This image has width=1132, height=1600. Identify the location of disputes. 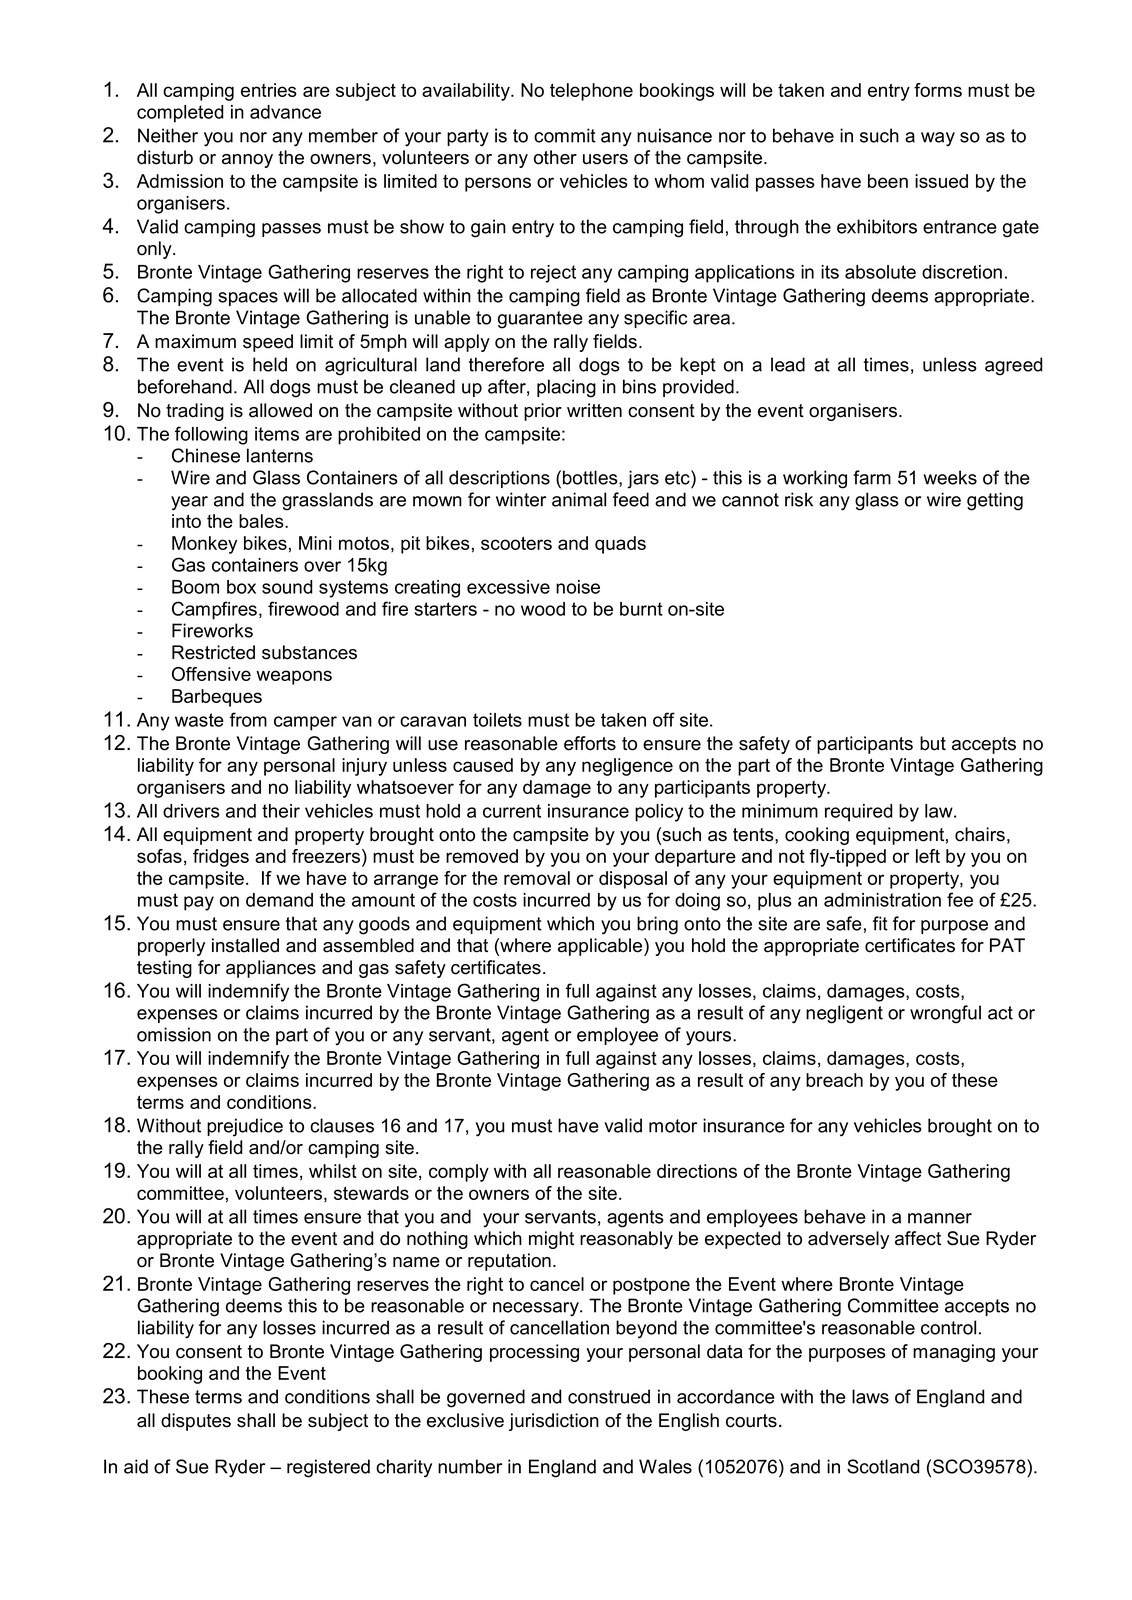
(196, 1422).
